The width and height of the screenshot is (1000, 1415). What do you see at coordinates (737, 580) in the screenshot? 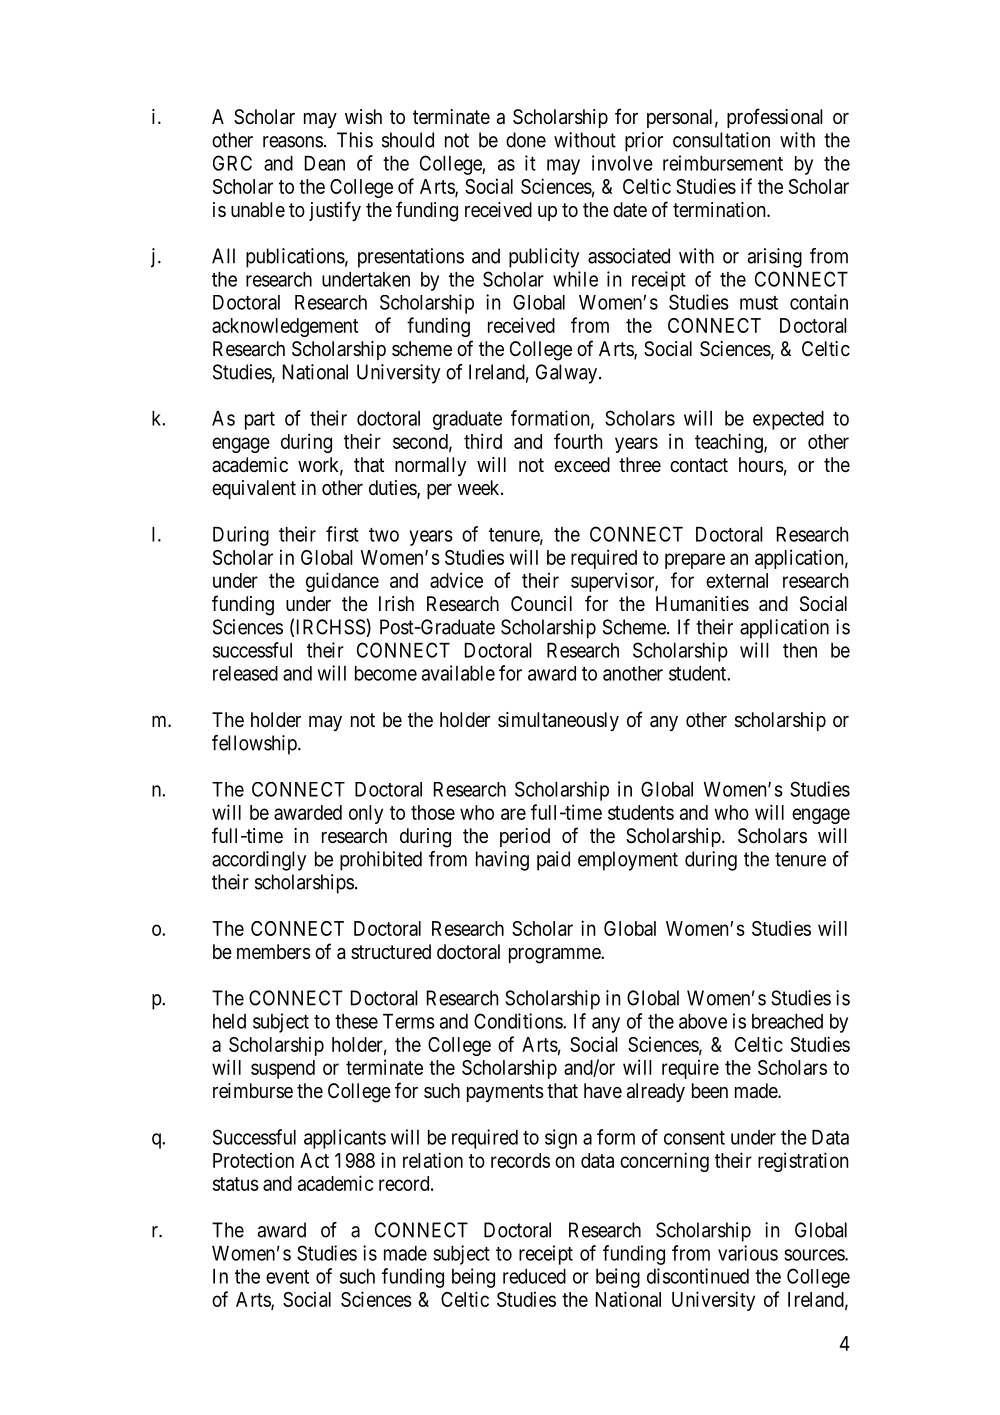
I see `external` at bounding box center [737, 580].
